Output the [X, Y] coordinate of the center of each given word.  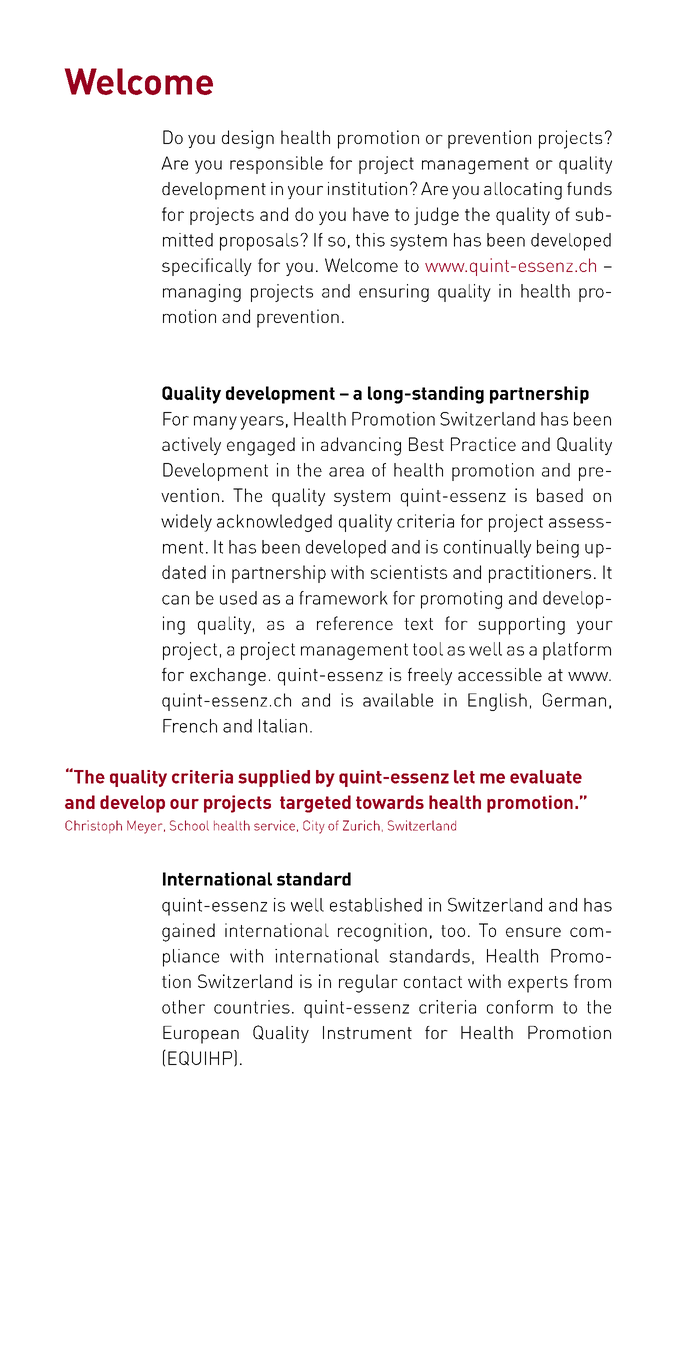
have [371, 214]
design [248, 139]
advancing [361, 446]
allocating [523, 191]
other [183, 1007]
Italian [283, 726]
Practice [483, 444]
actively [191, 446]
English [497, 702]
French [190, 726]
